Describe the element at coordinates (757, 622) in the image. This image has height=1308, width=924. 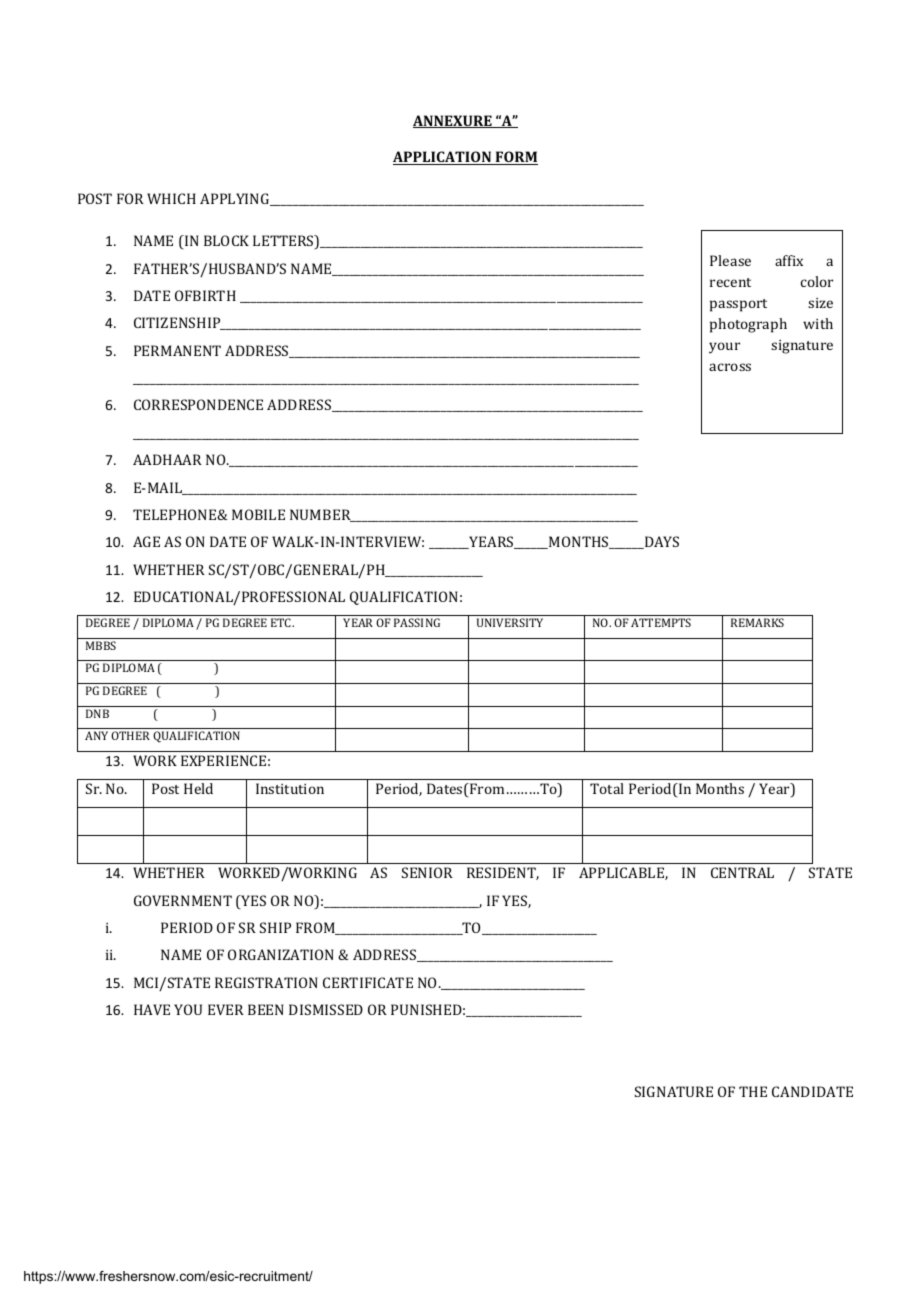
I see `REMARKS` at that location.
